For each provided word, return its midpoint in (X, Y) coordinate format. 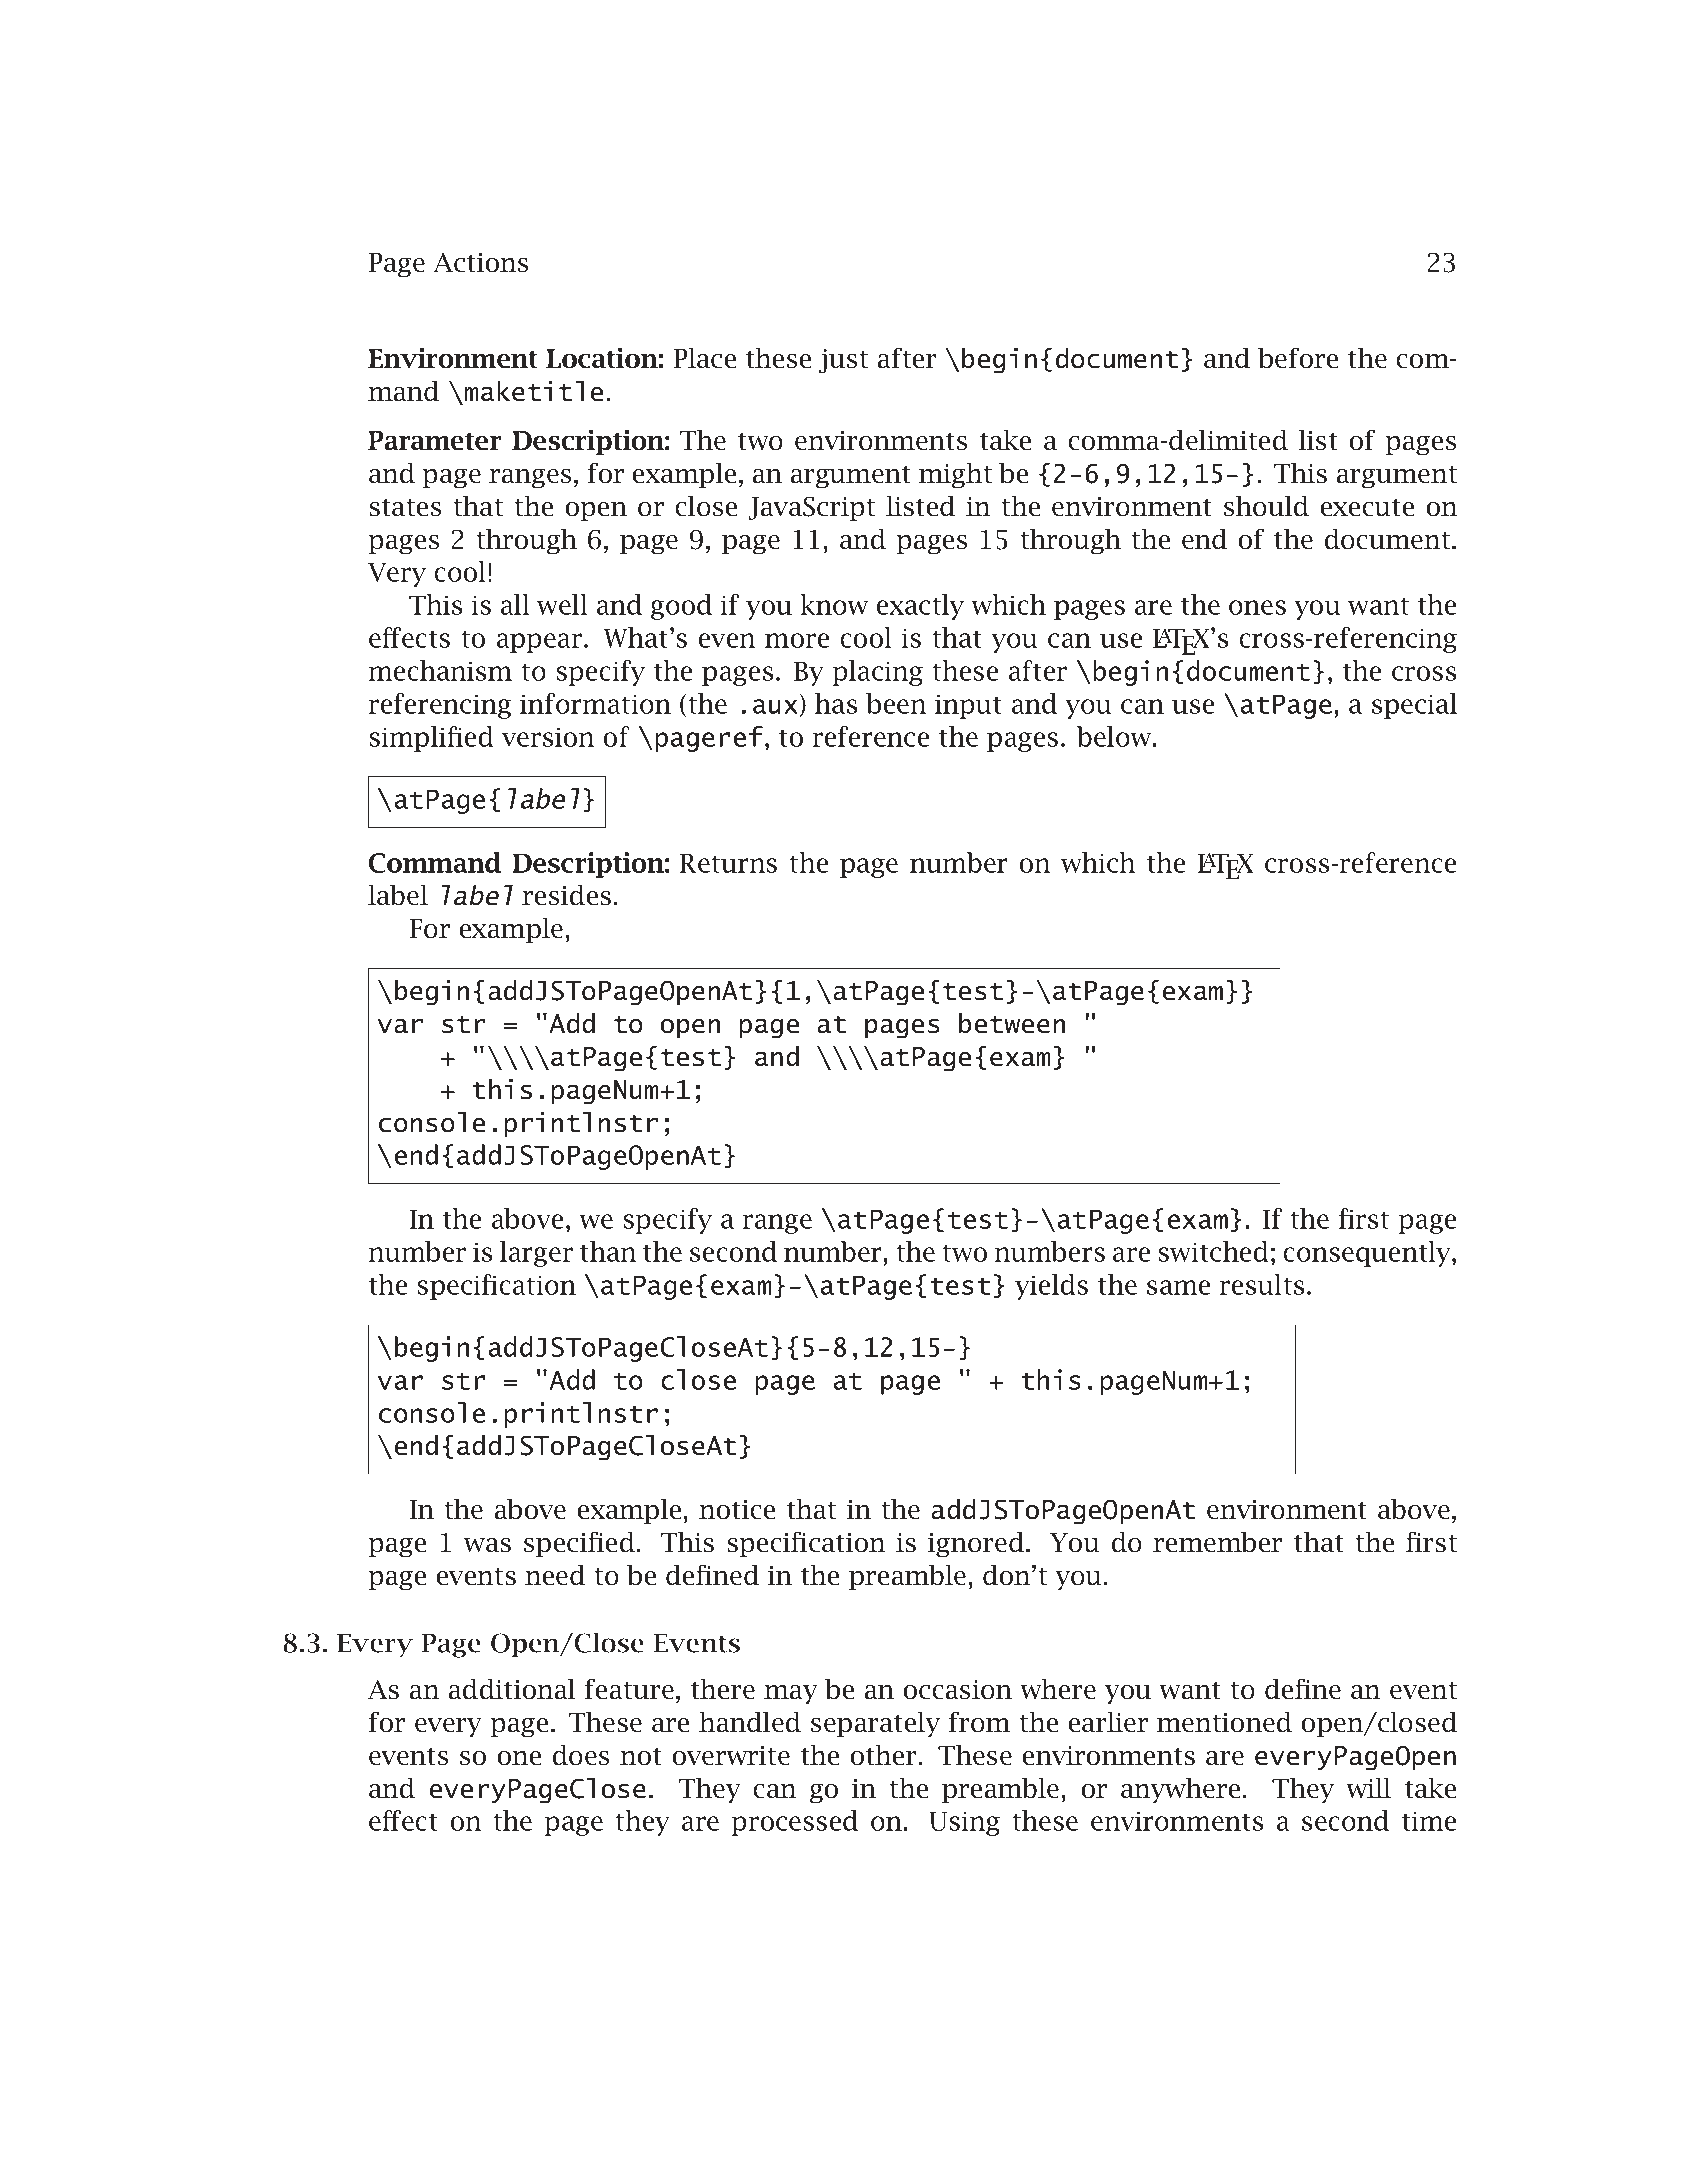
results (1262, 1284)
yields (1051, 1287)
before (1298, 358)
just (843, 361)
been (896, 703)
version (548, 737)
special (1414, 706)
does (581, 1755)
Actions (481, 263)
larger (536, 1254)
